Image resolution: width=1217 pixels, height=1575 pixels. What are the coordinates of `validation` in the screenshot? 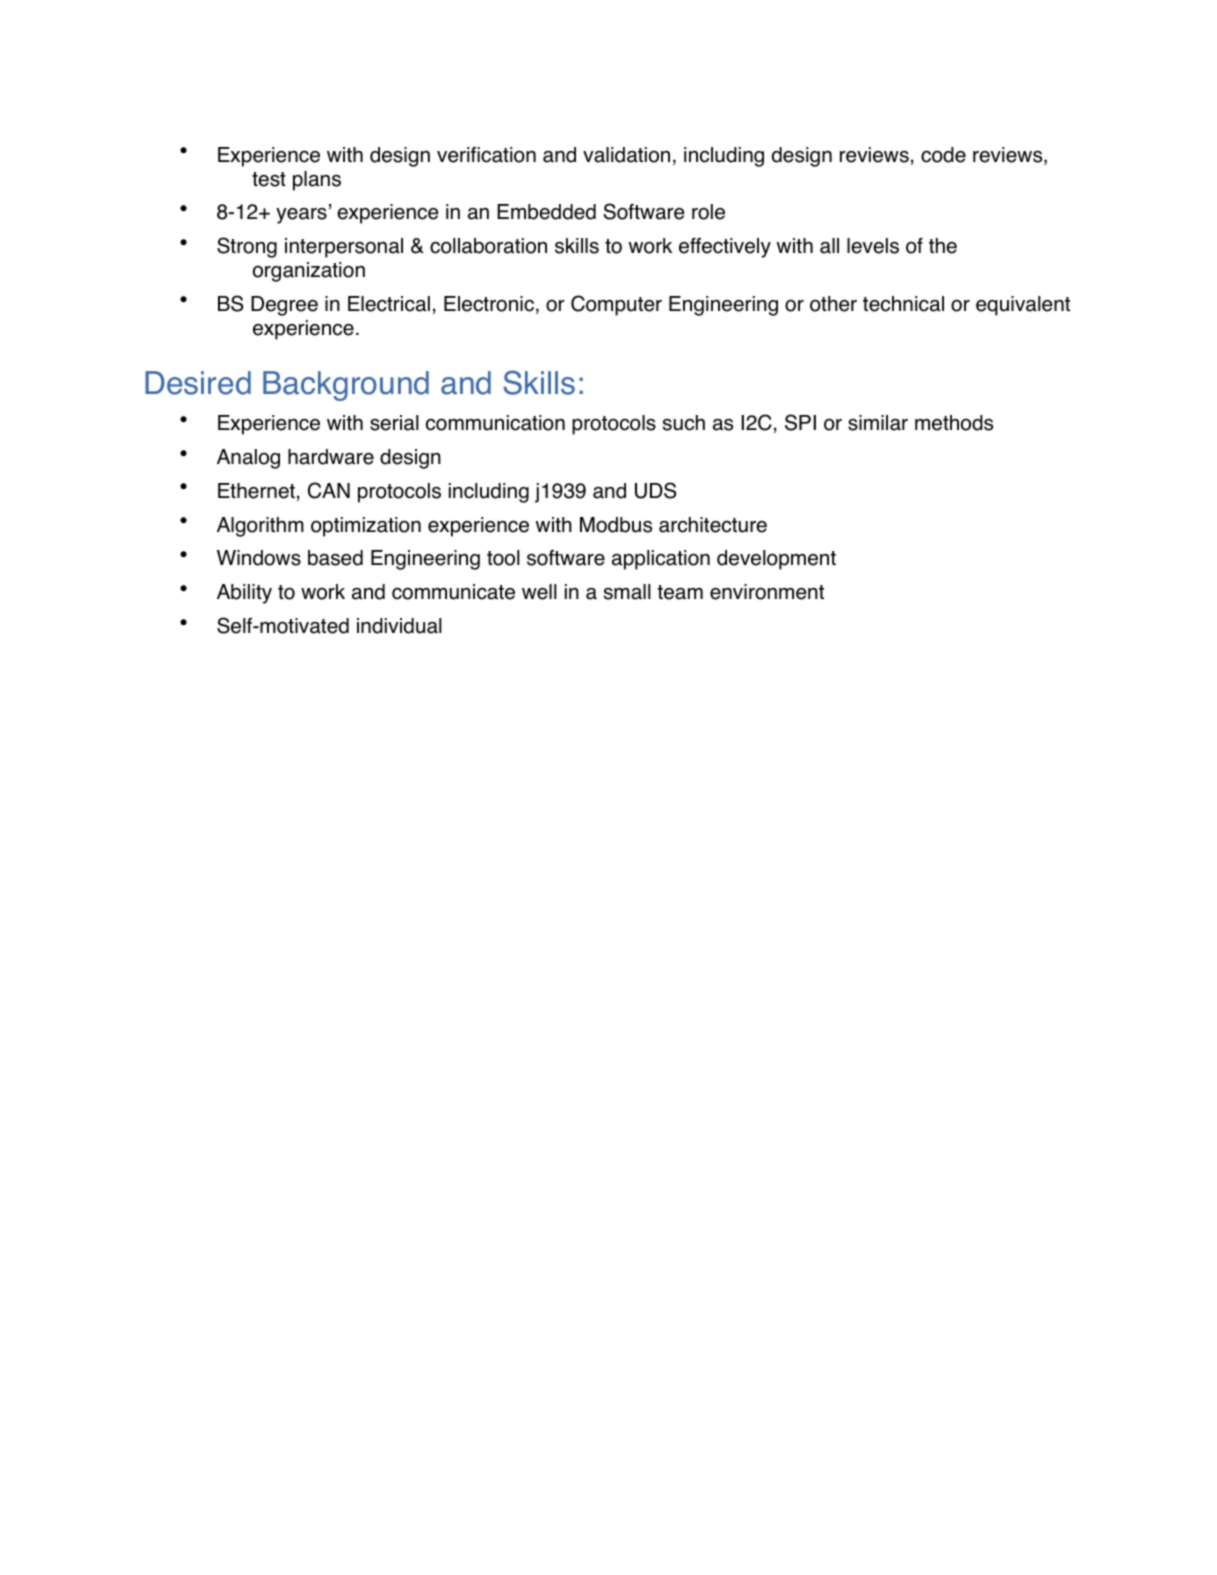 It's located at (626, 155).
